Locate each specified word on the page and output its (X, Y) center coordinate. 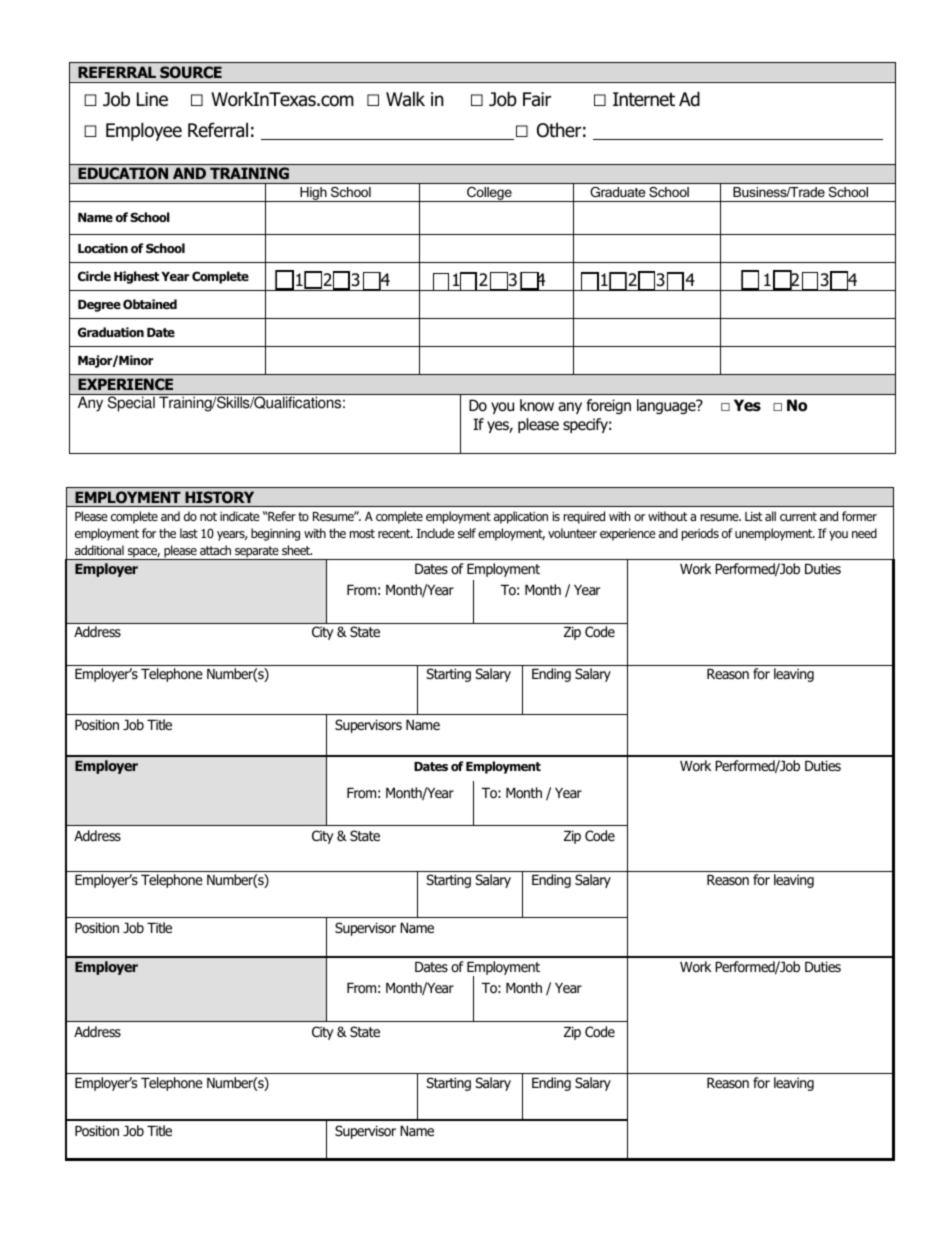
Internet (644, 99)
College (489, 194)
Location (103, 248)
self (467, 533)
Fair (537, 99)
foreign (608, 406)
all (770, 516)
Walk (405, 99)
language (667, 406)
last (189, 533)
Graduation (111, 332)
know (537, 405)
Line (152, 99)
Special (131, 404)
